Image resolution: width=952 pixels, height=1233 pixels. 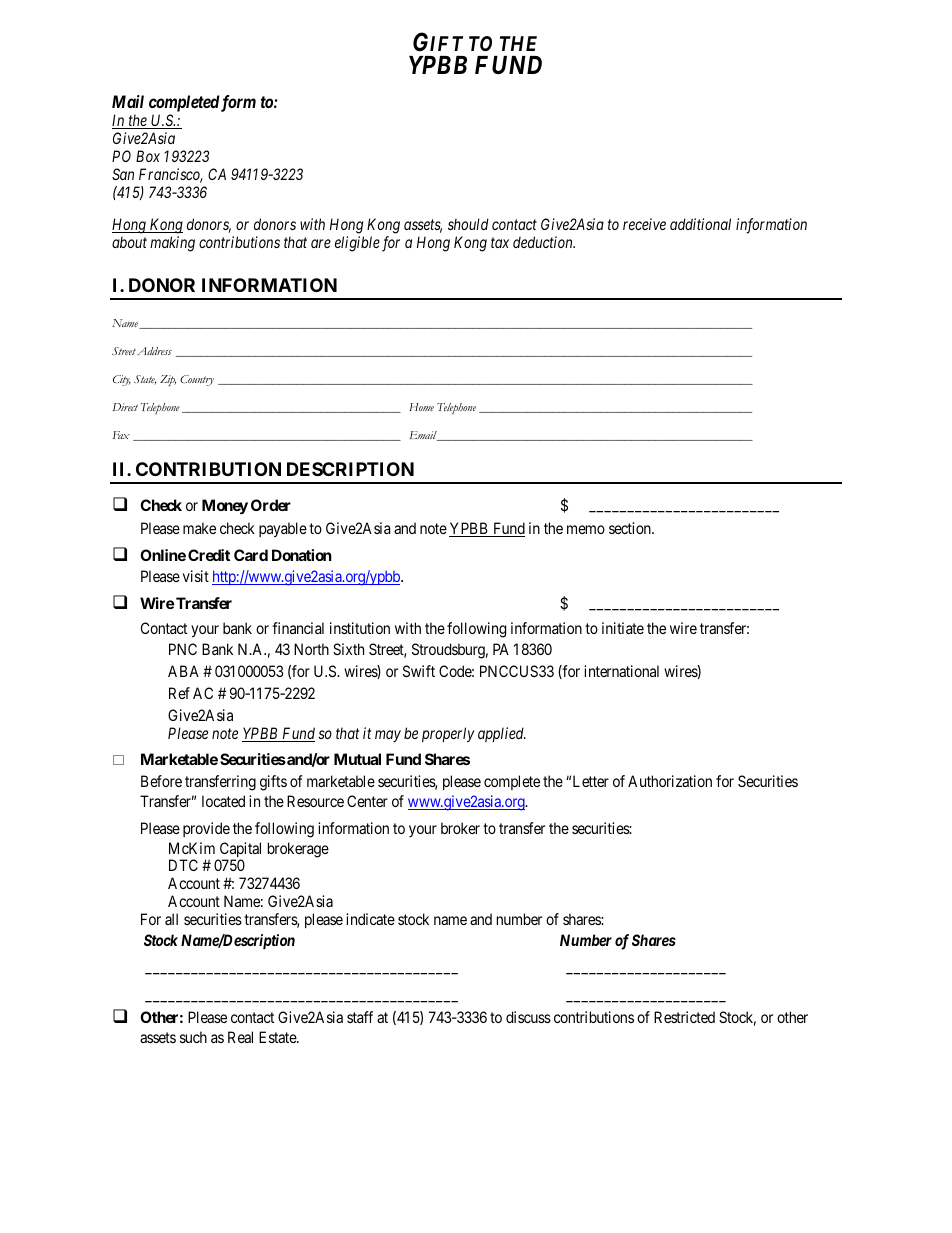 I want to click on Center, so click(x=367, y=801).
